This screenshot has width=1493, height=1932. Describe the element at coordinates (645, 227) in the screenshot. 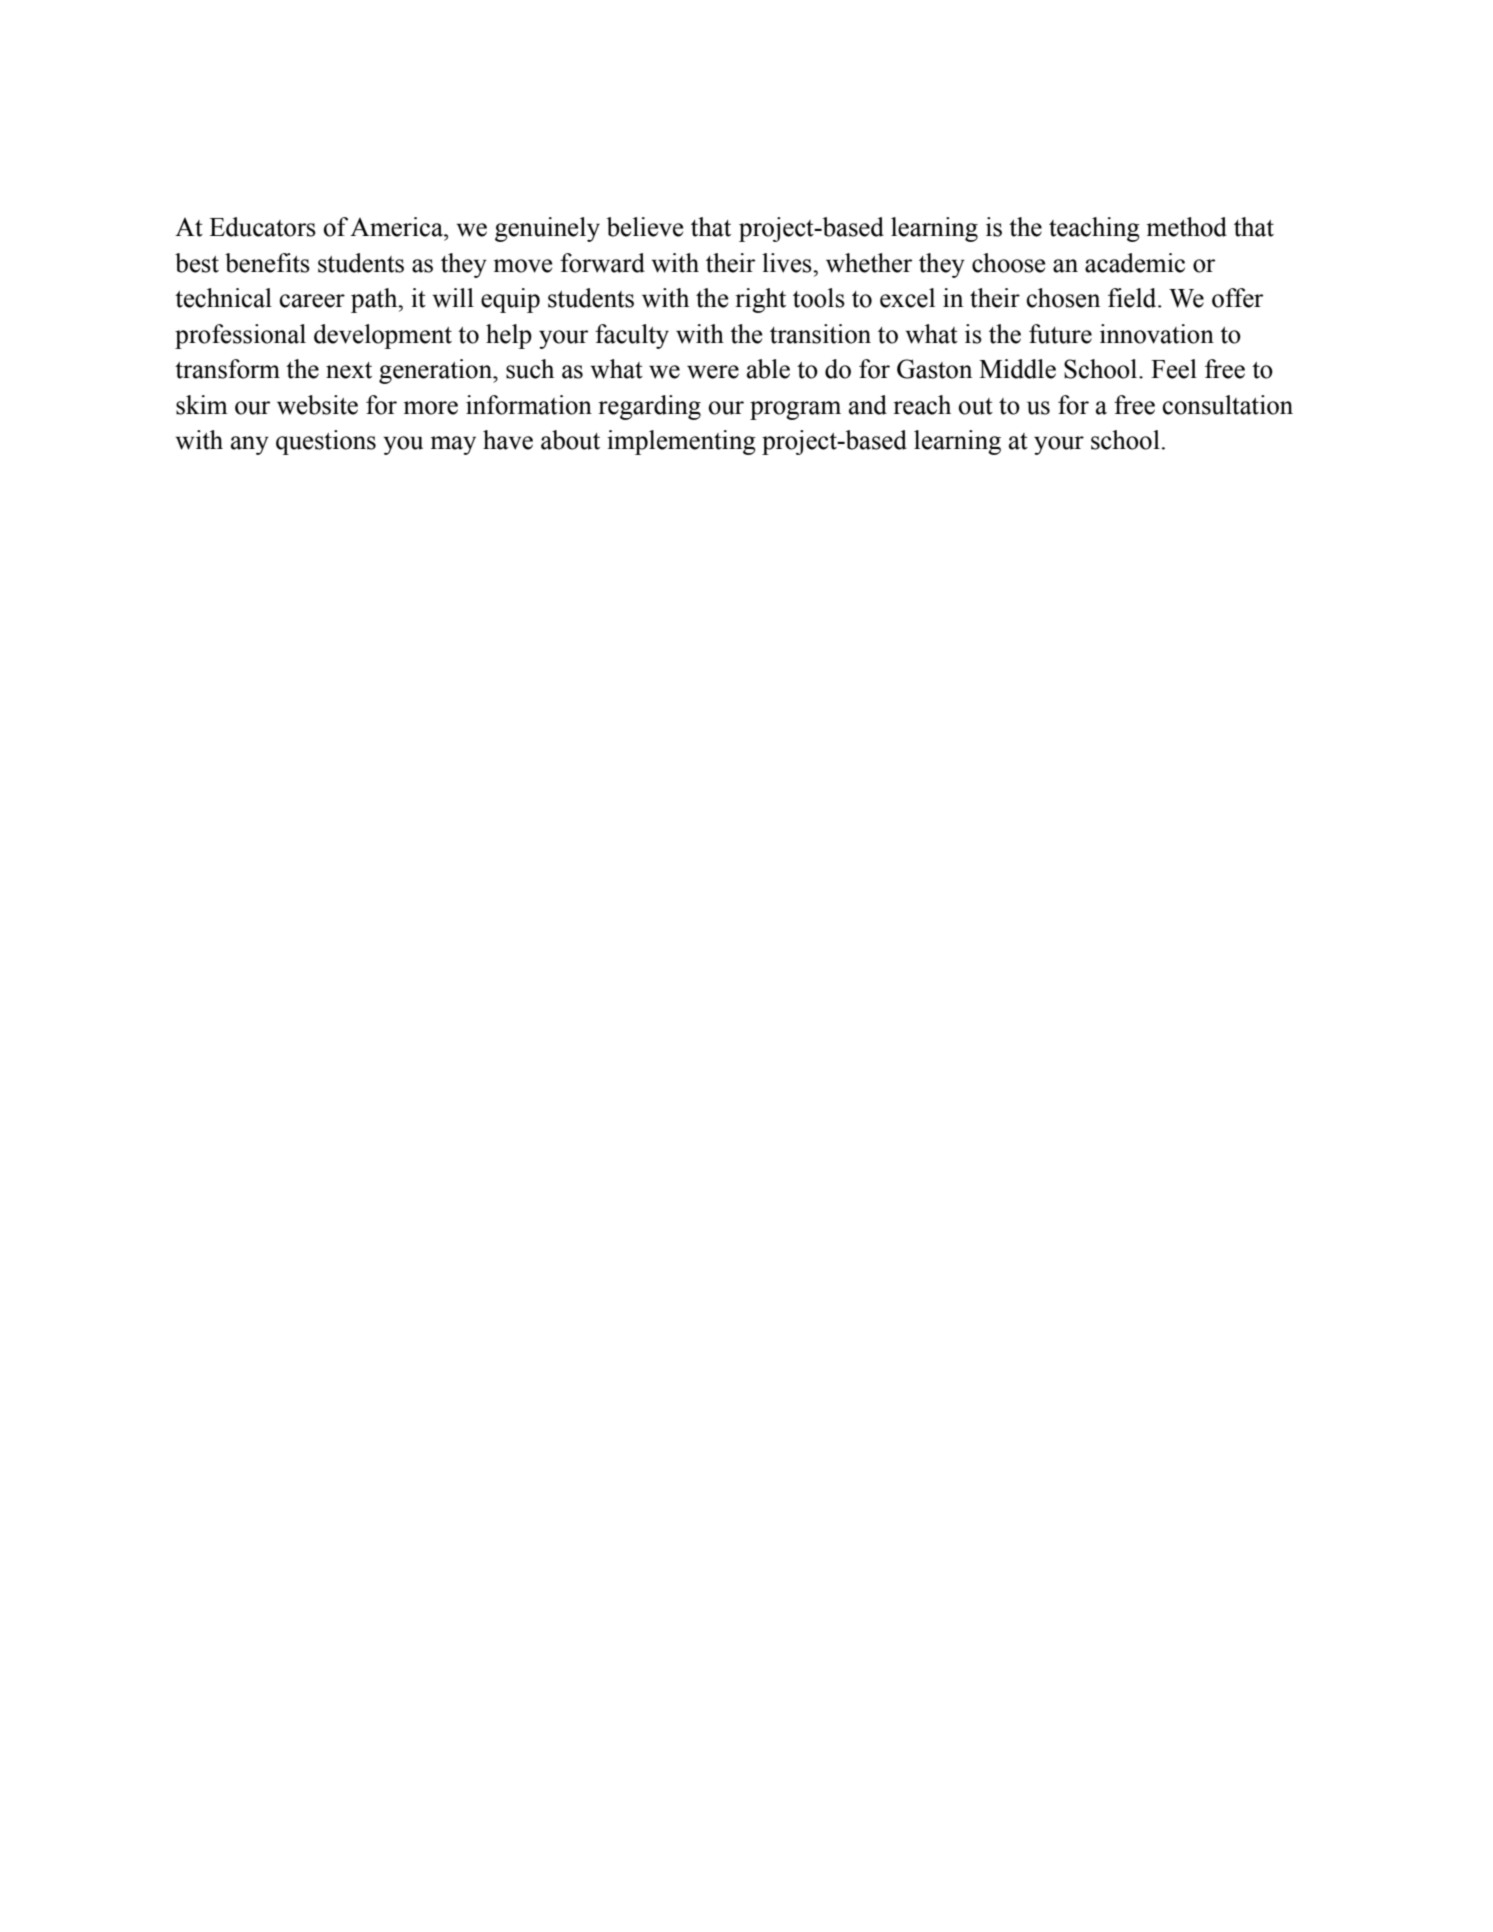

I see `believe` at that location.
